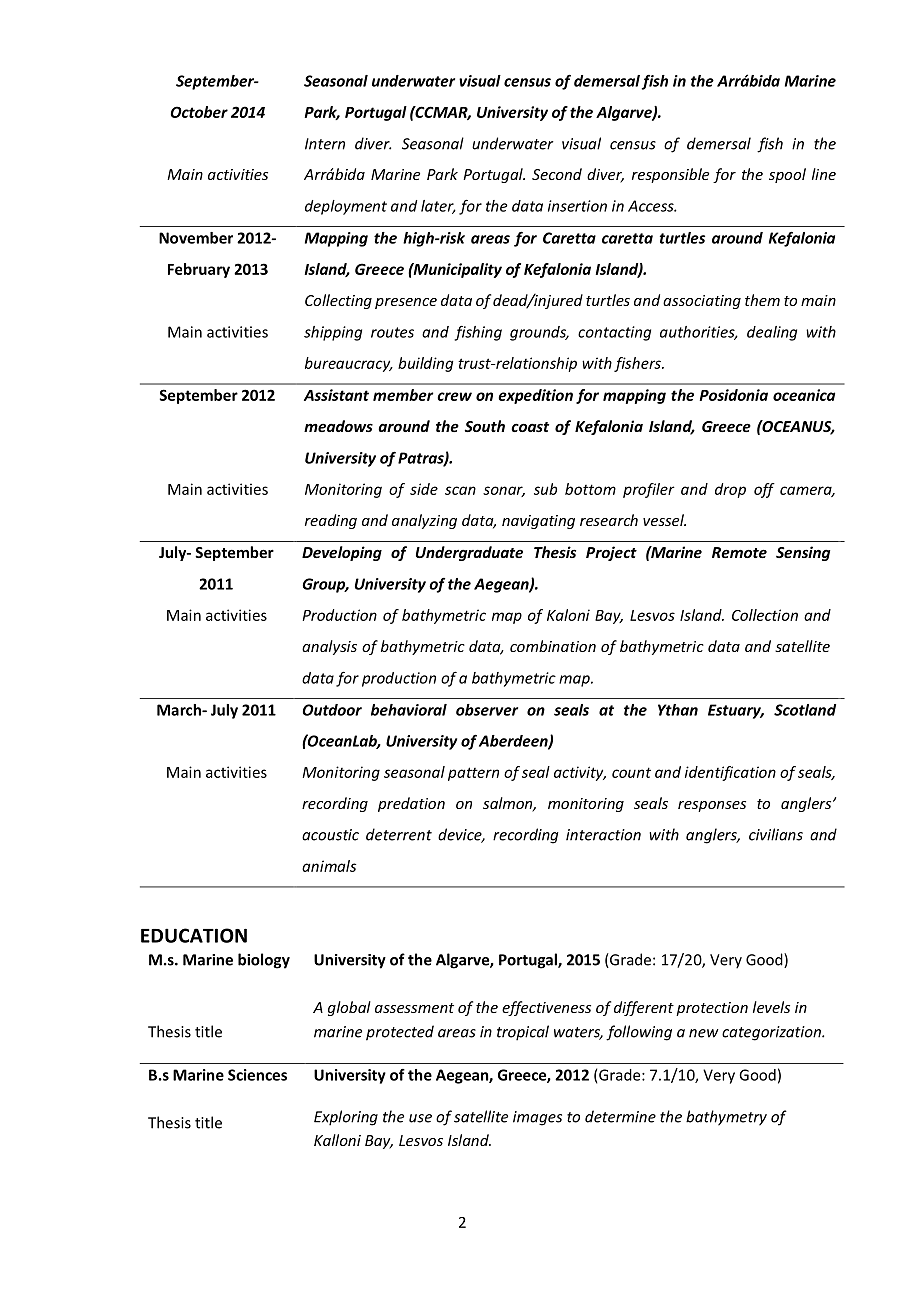 The width and height of the screenshot is (924, 1308). I want to click on Intern, so click(325, 144).
